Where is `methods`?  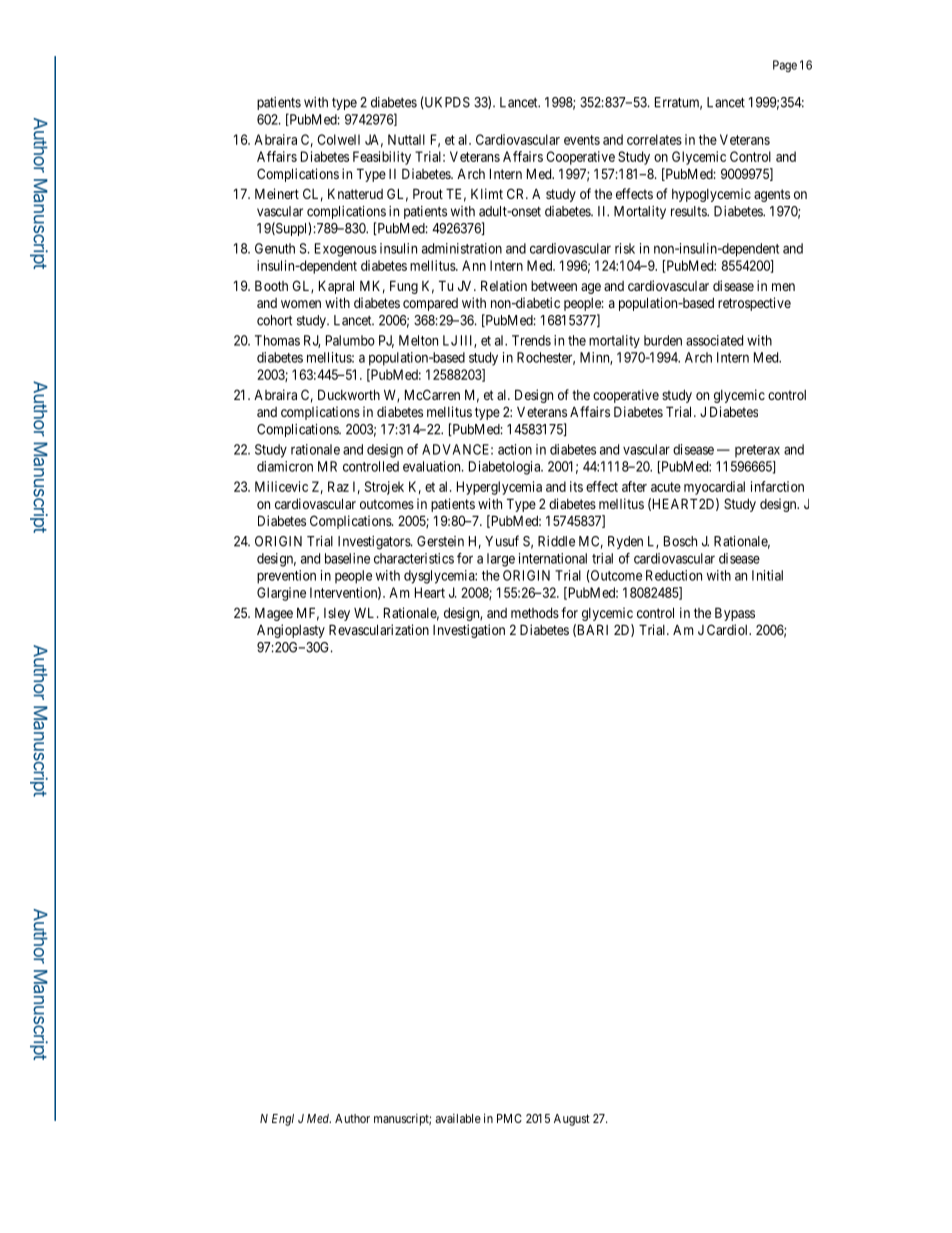 methods is located at coordinates (535, 613).
